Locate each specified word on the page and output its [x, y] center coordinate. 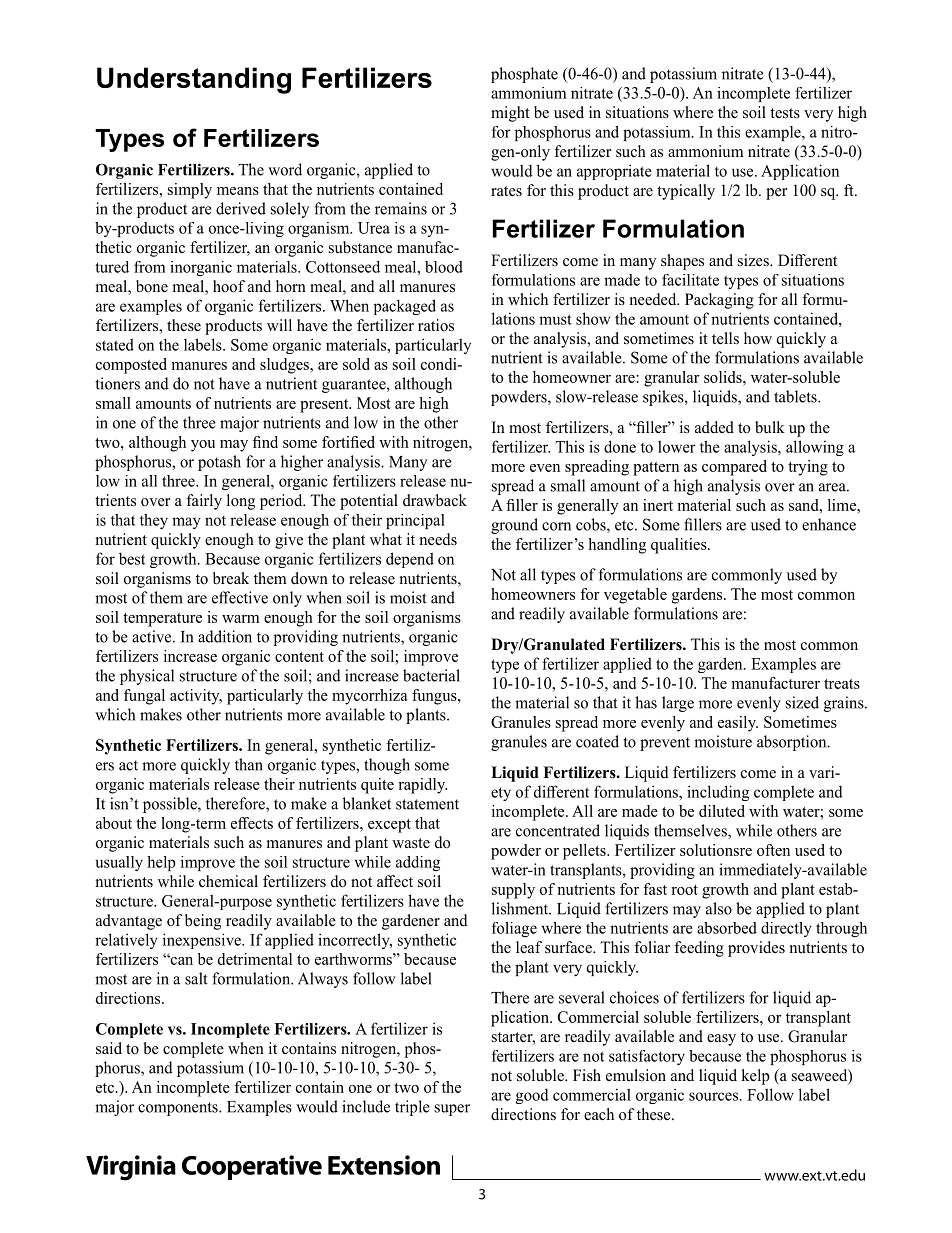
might [510, 114]
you [203, 446]
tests [785, 113]
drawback [435, 500]
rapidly [422, 786]
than [249, 764]
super [452, 1110]
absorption [793, 743]
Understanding [194, 80]
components [179, 1109]
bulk [770, 427]
